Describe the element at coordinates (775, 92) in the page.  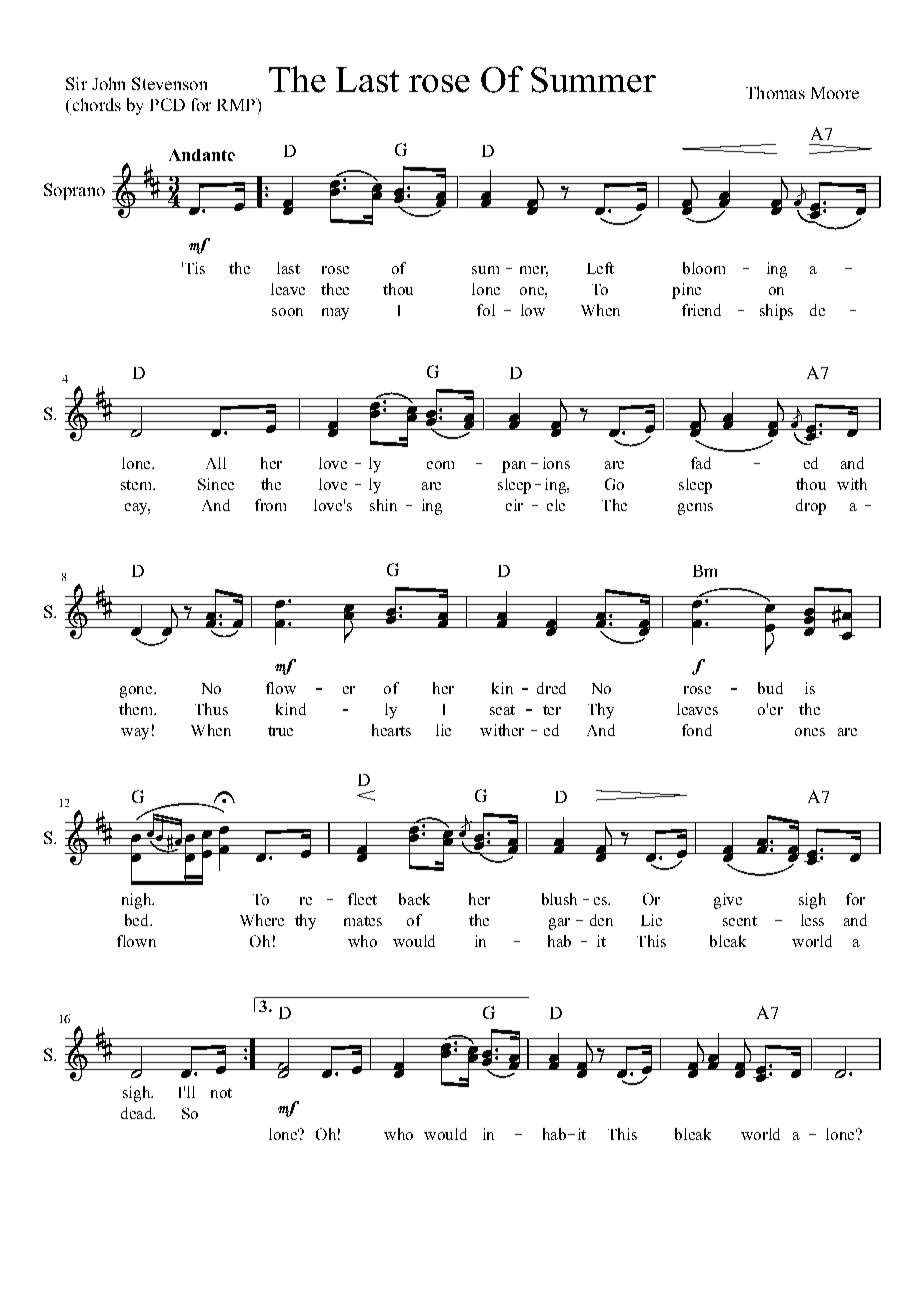
I see `Thomas` at that location.
